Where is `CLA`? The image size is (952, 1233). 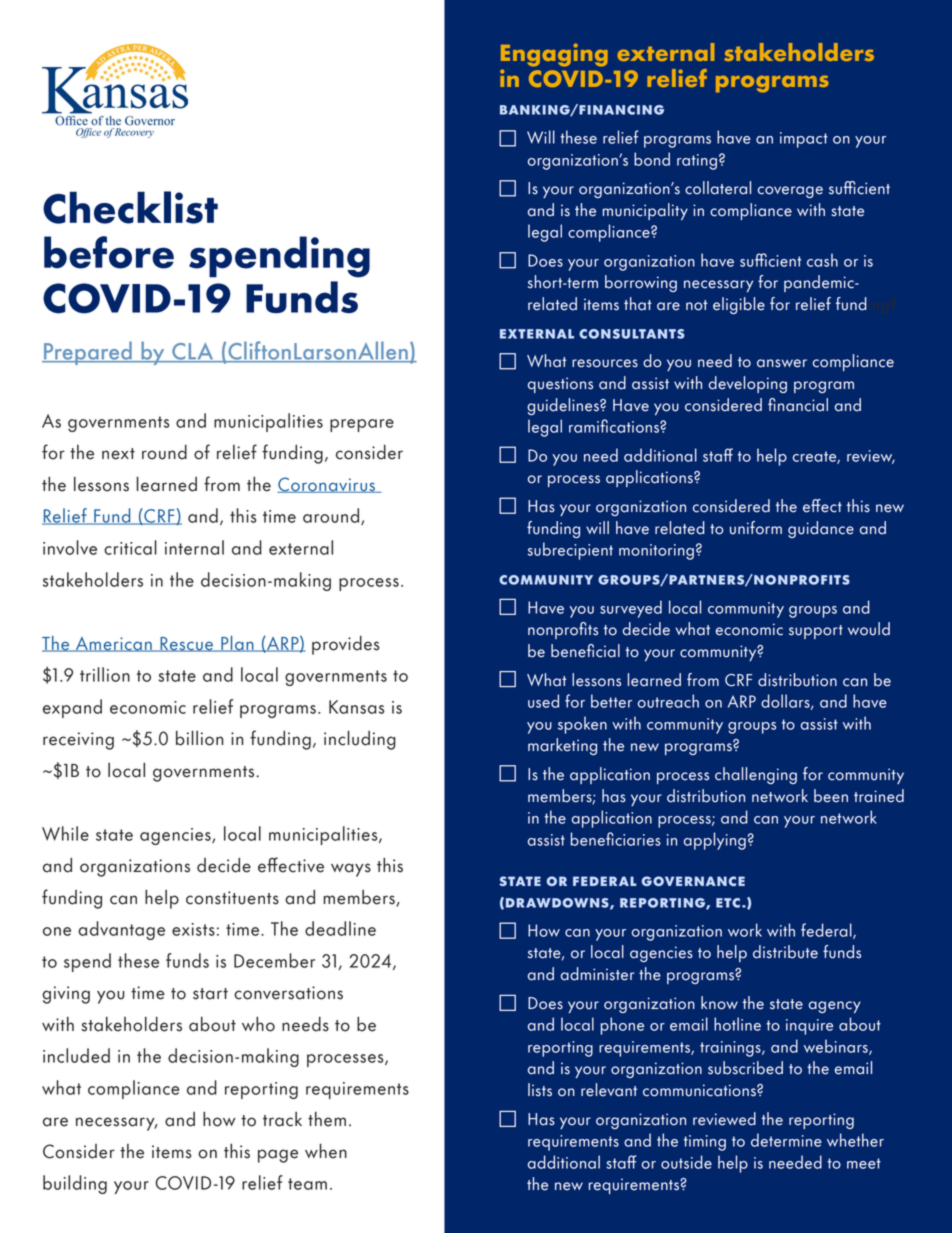
CLA is located at coordinates (193, 352).
